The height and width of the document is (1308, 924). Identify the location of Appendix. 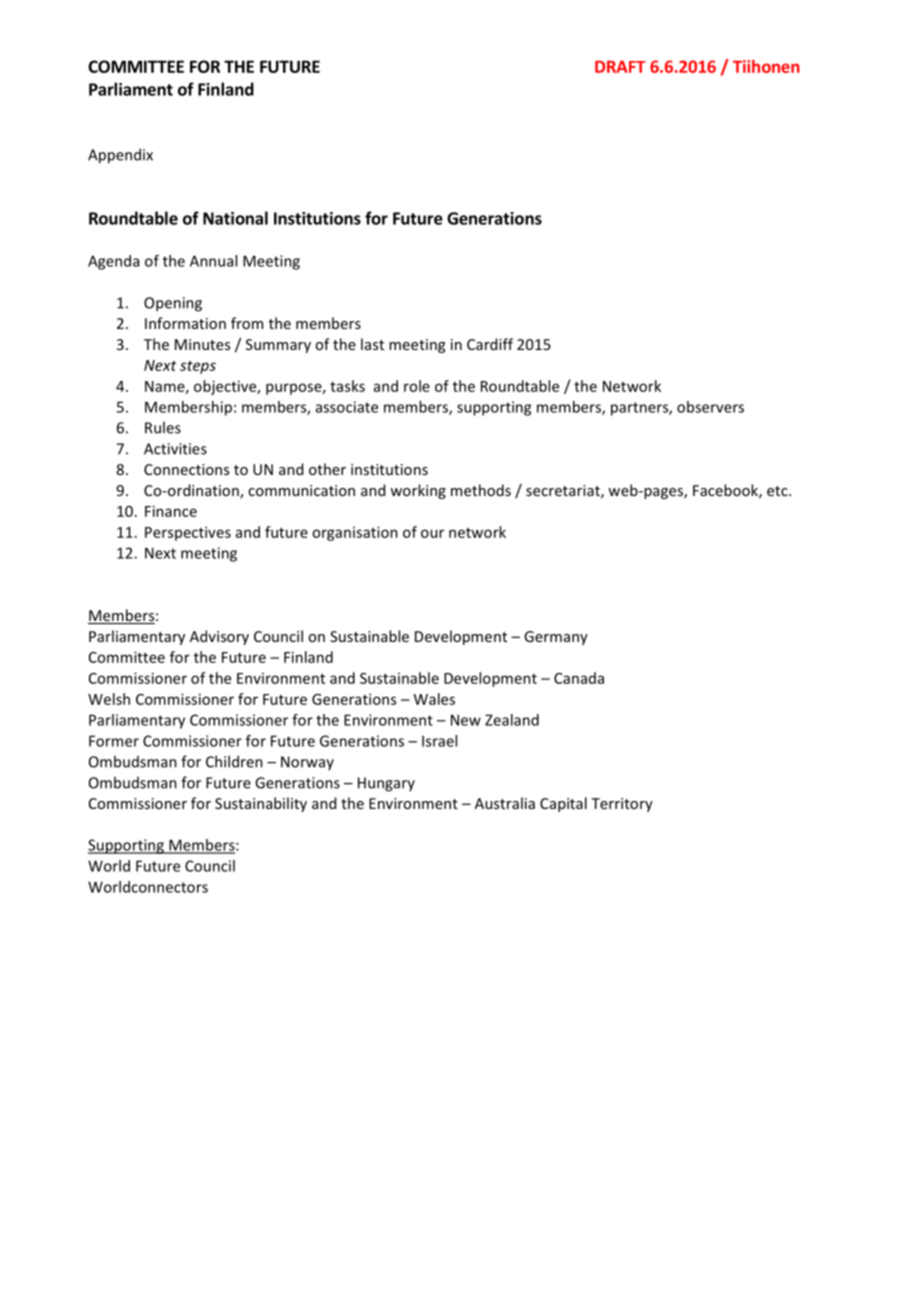
(120, 156).
